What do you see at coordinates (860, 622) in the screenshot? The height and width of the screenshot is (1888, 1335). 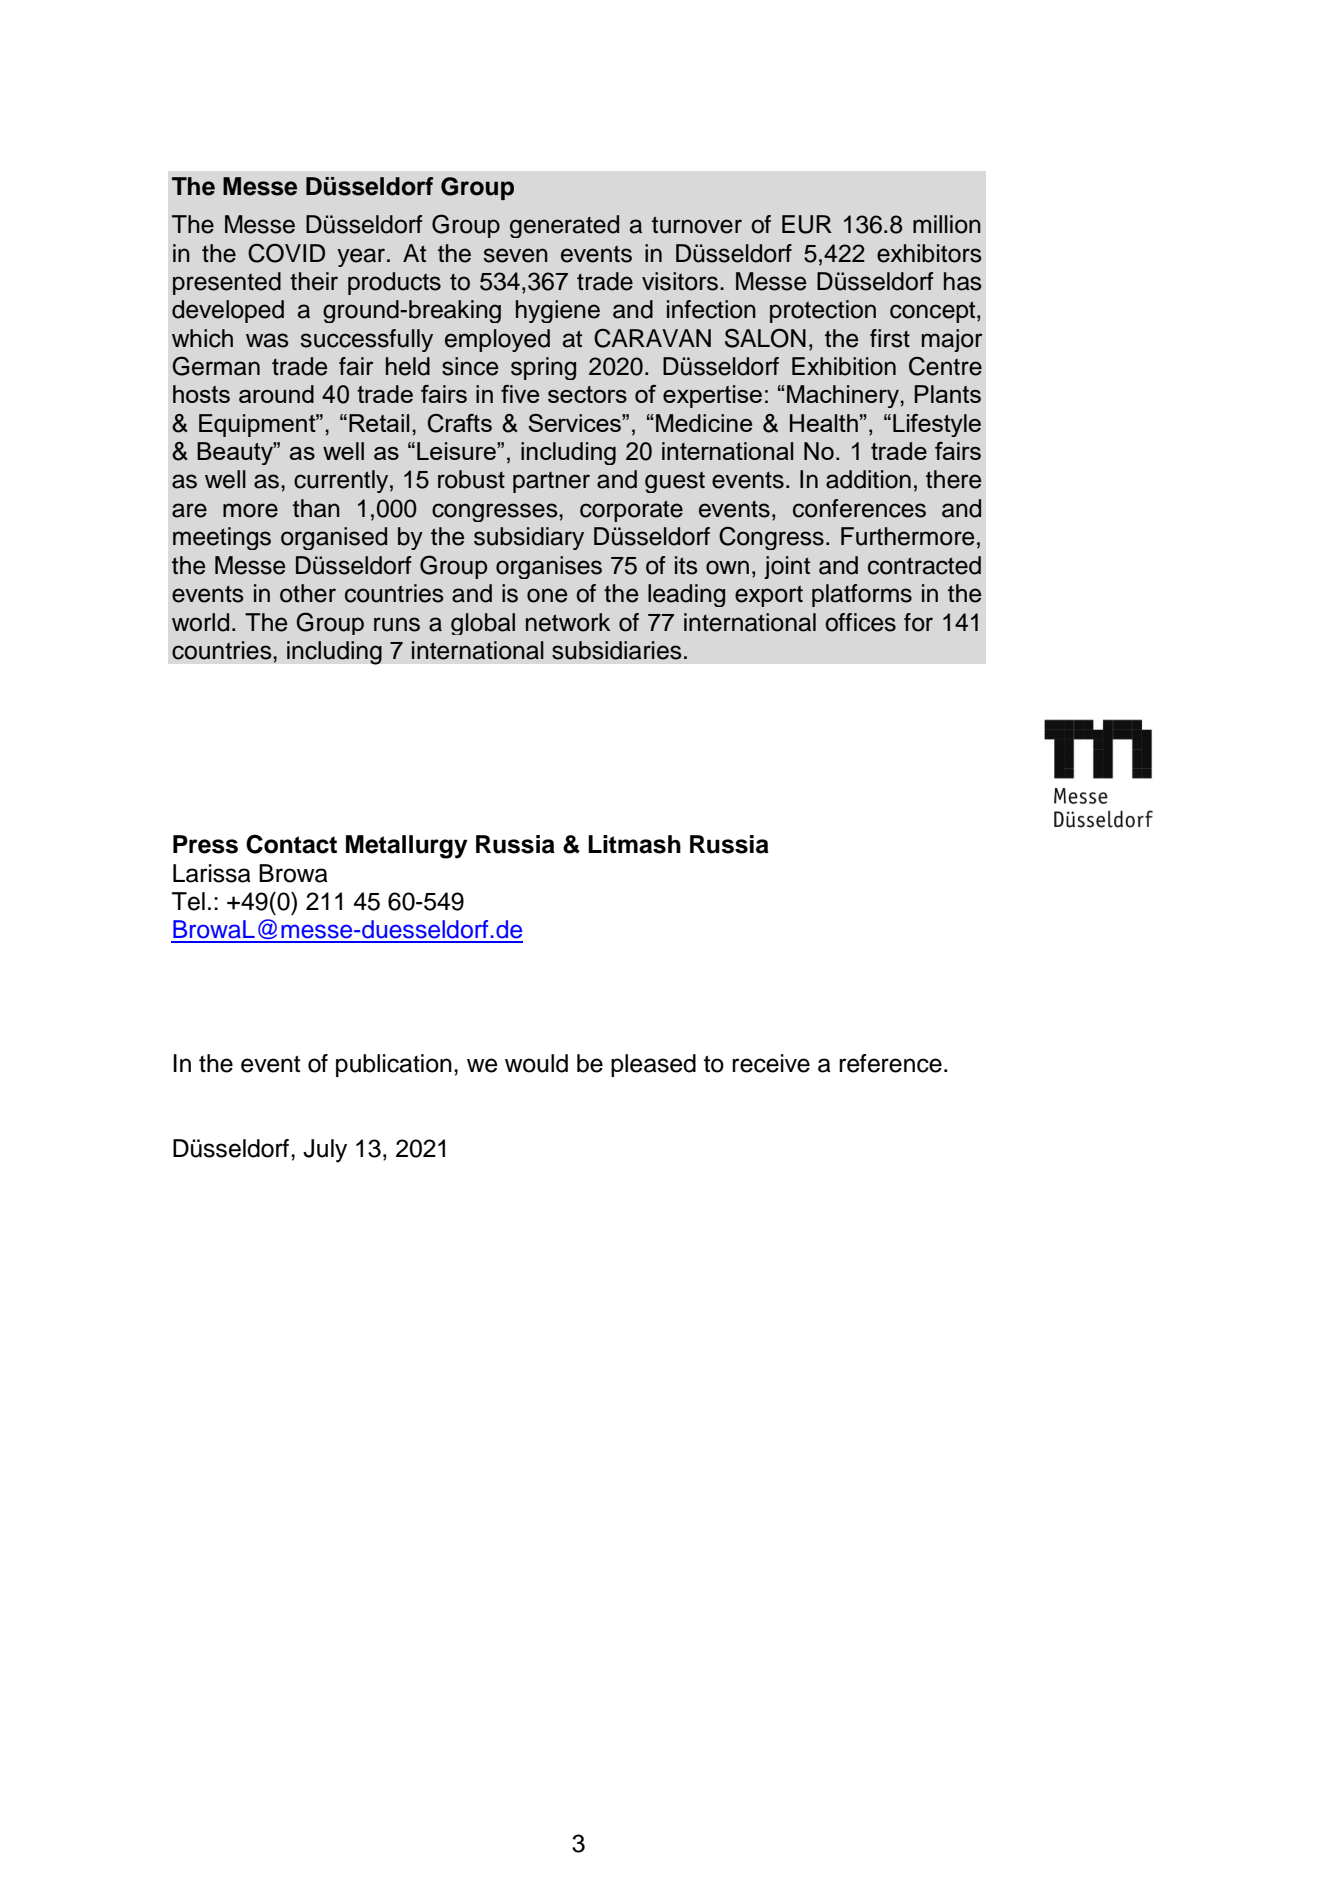 I see `offices` at bounding box center [860, 622].
